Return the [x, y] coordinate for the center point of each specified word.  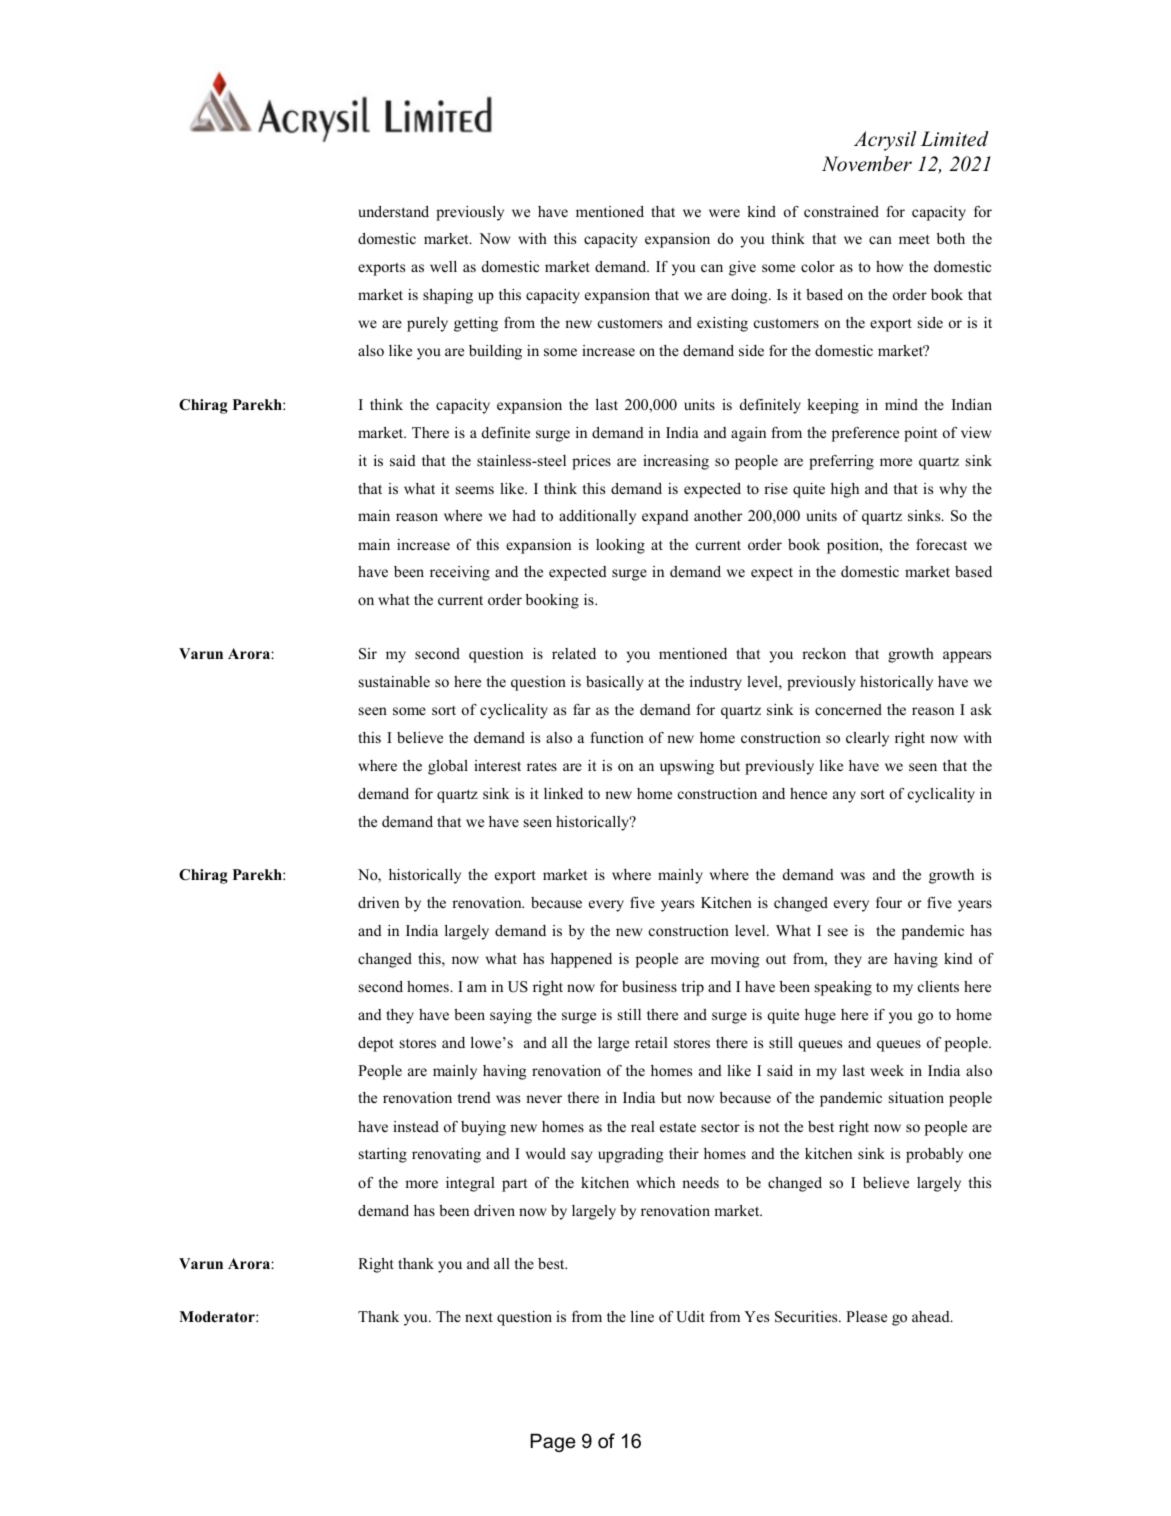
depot [376, 1044]
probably [934, 1155]
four [889, 902]
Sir [368, 654]
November [867, 164]
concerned [848, 709]
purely [427, 324]
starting [383, 1155]
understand [393, 211]
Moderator [218, 1317]
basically [614, 683]
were [724, 213]
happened [581, 960]
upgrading [630, 1155]
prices [591, 462]
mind [901, 404]
